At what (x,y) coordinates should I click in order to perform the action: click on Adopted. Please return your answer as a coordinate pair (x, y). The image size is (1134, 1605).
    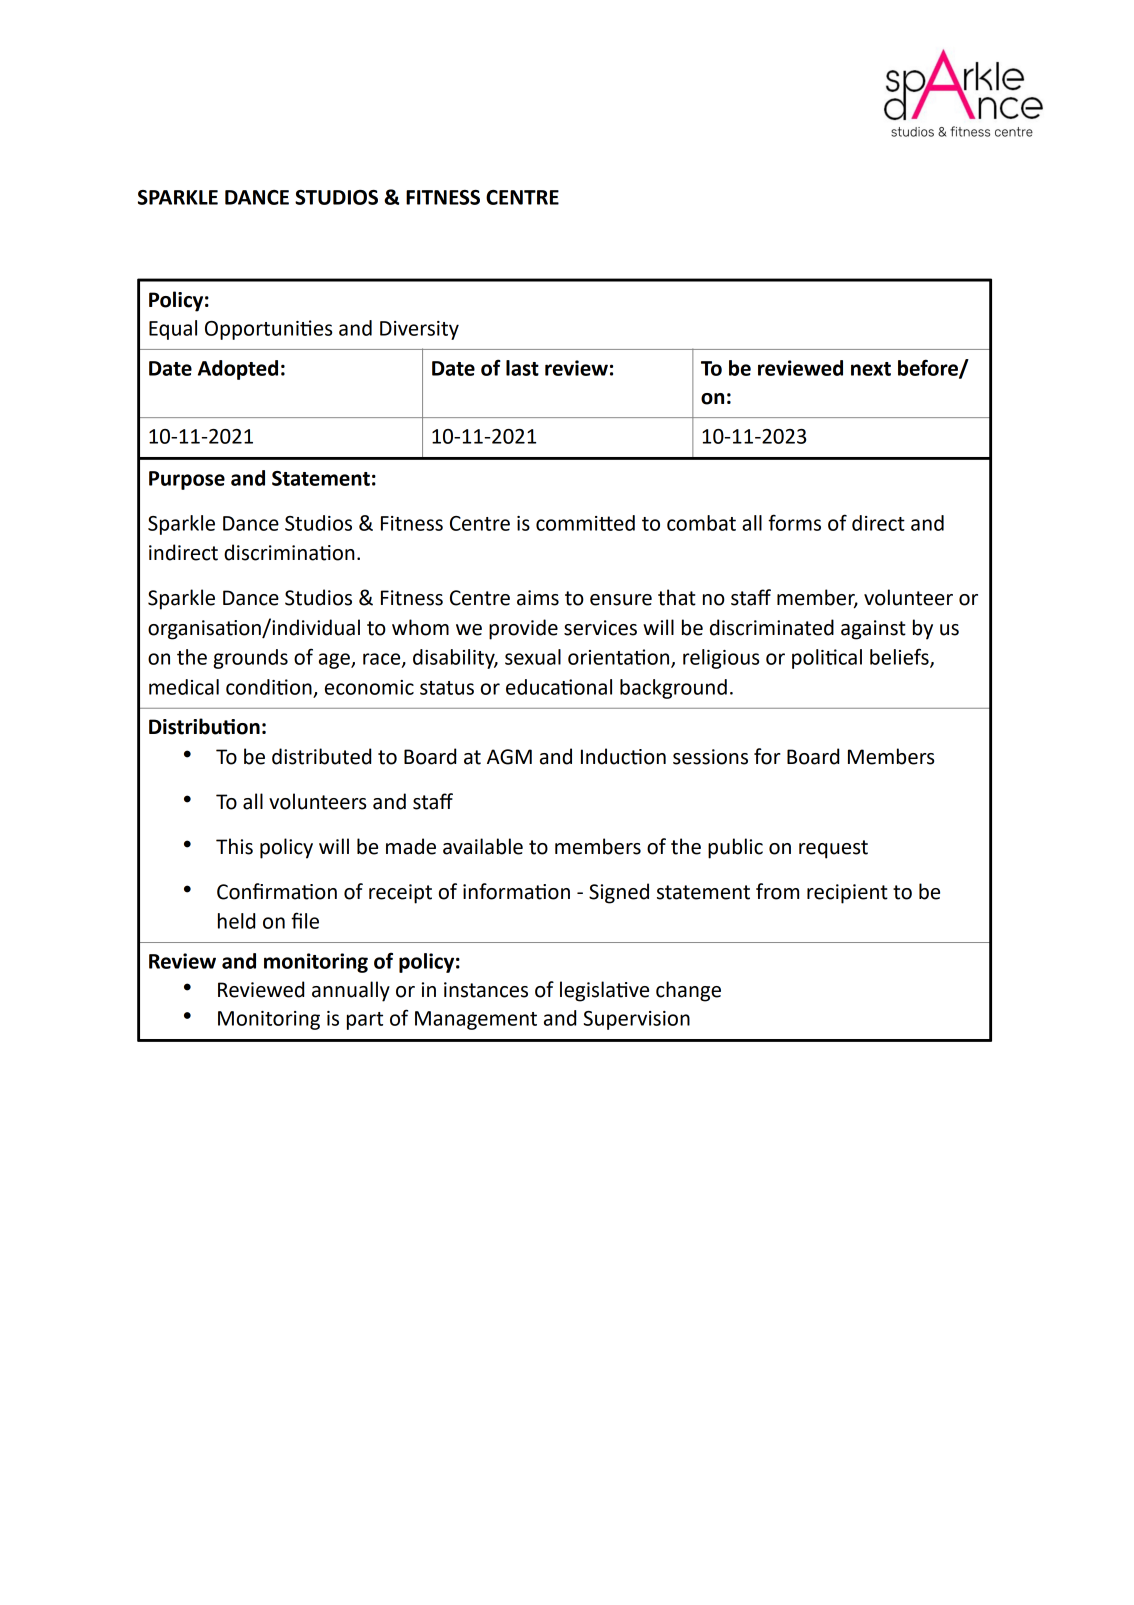
    Looking at the image, I should click on (238, 370).
